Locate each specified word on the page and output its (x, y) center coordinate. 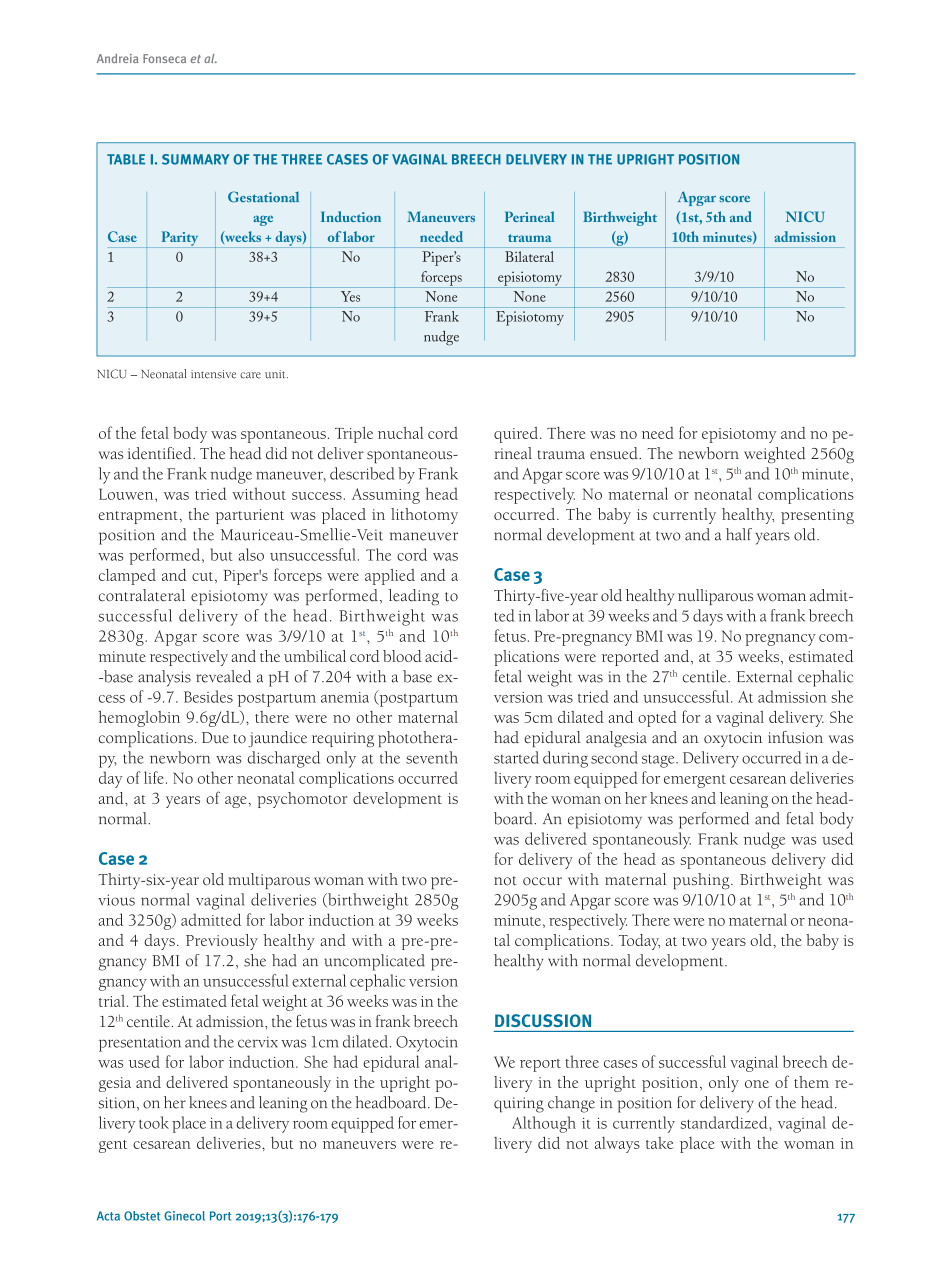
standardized (725, 1122)
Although (544, 1124)
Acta (108, 1216)
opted (657, 719)
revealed (223, 676)
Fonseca (164, 58)
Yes (350, 296)
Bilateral (529, 256)
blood (402, 656)
